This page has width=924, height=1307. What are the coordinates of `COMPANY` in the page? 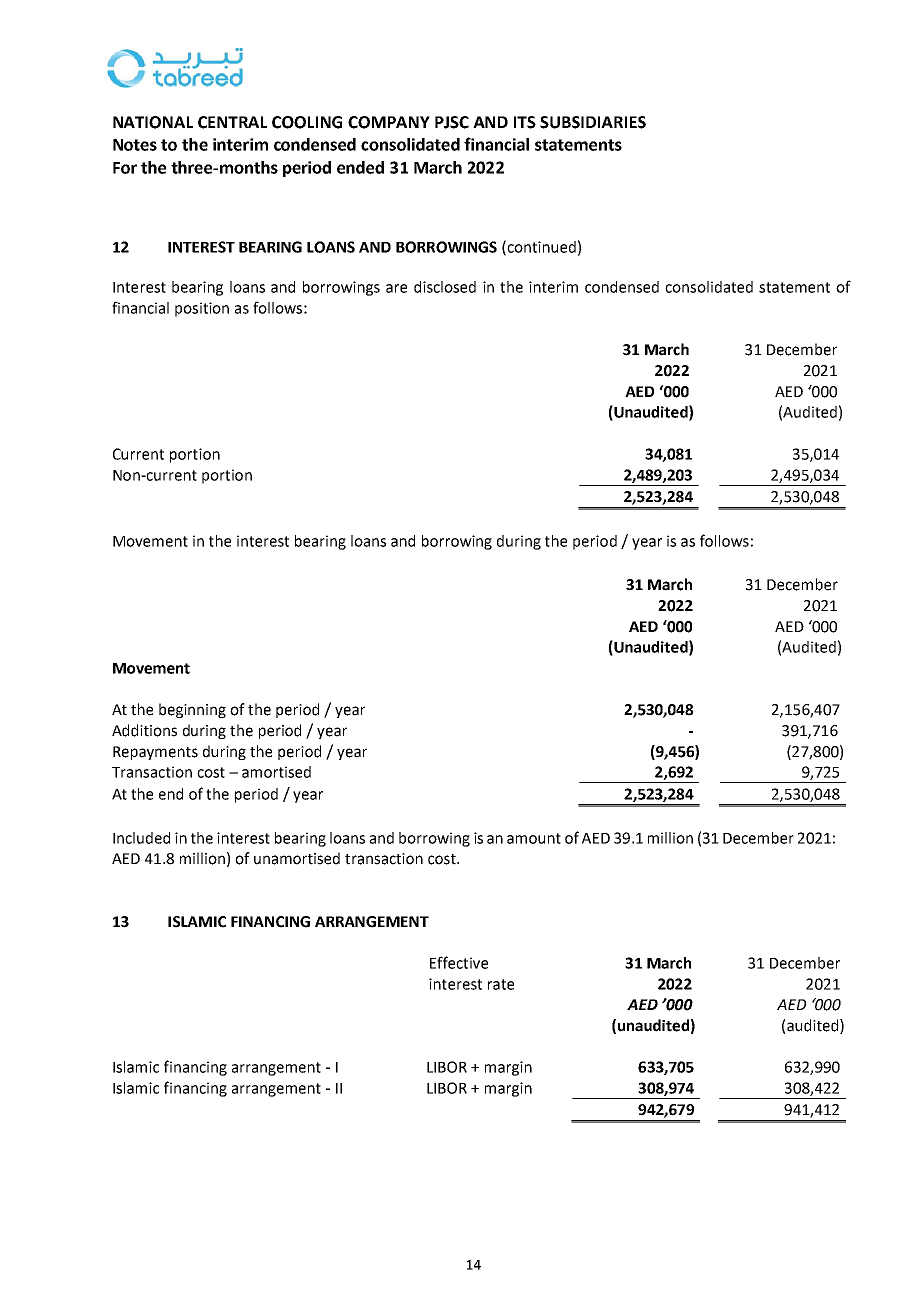 It's located at (389, 122).
